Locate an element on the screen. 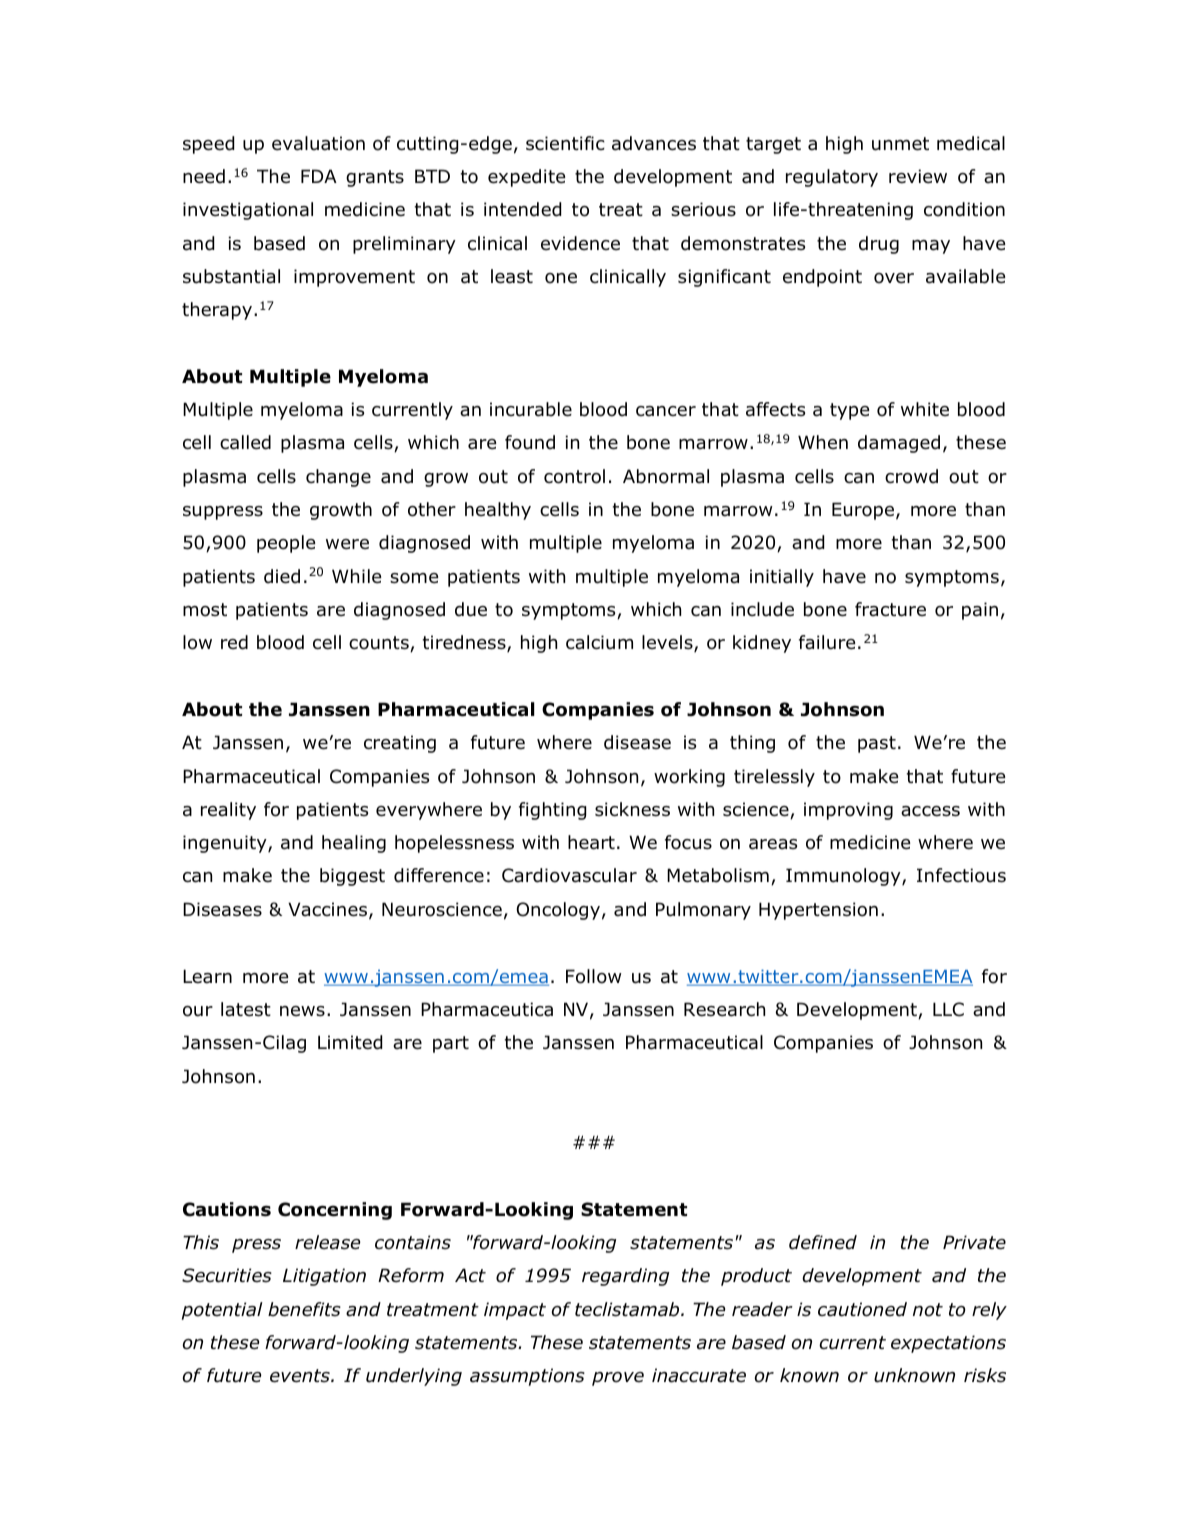 The height and width of the screenshot is (1540, 1190). crowd is located at coordinates (911, 476).
